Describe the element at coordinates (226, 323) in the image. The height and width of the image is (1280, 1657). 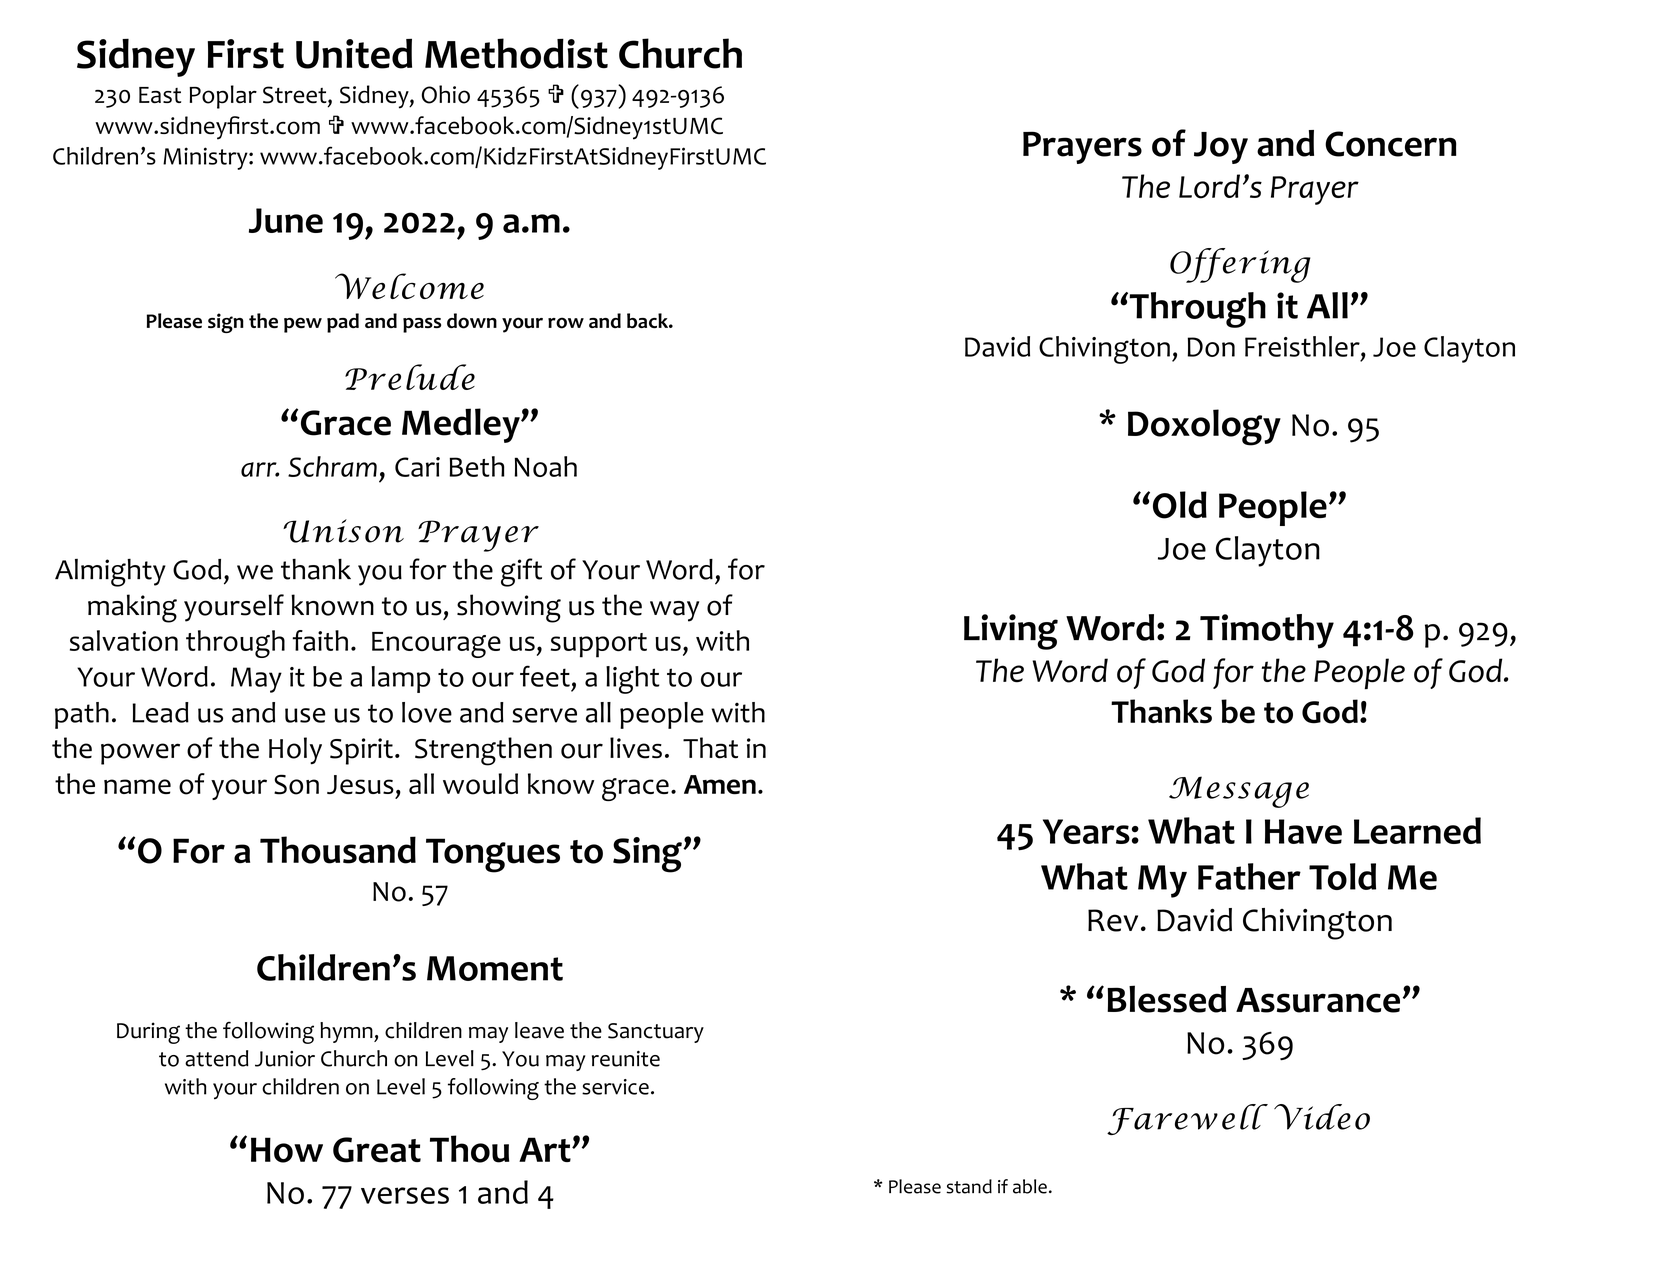
I see `sign` at that location.
